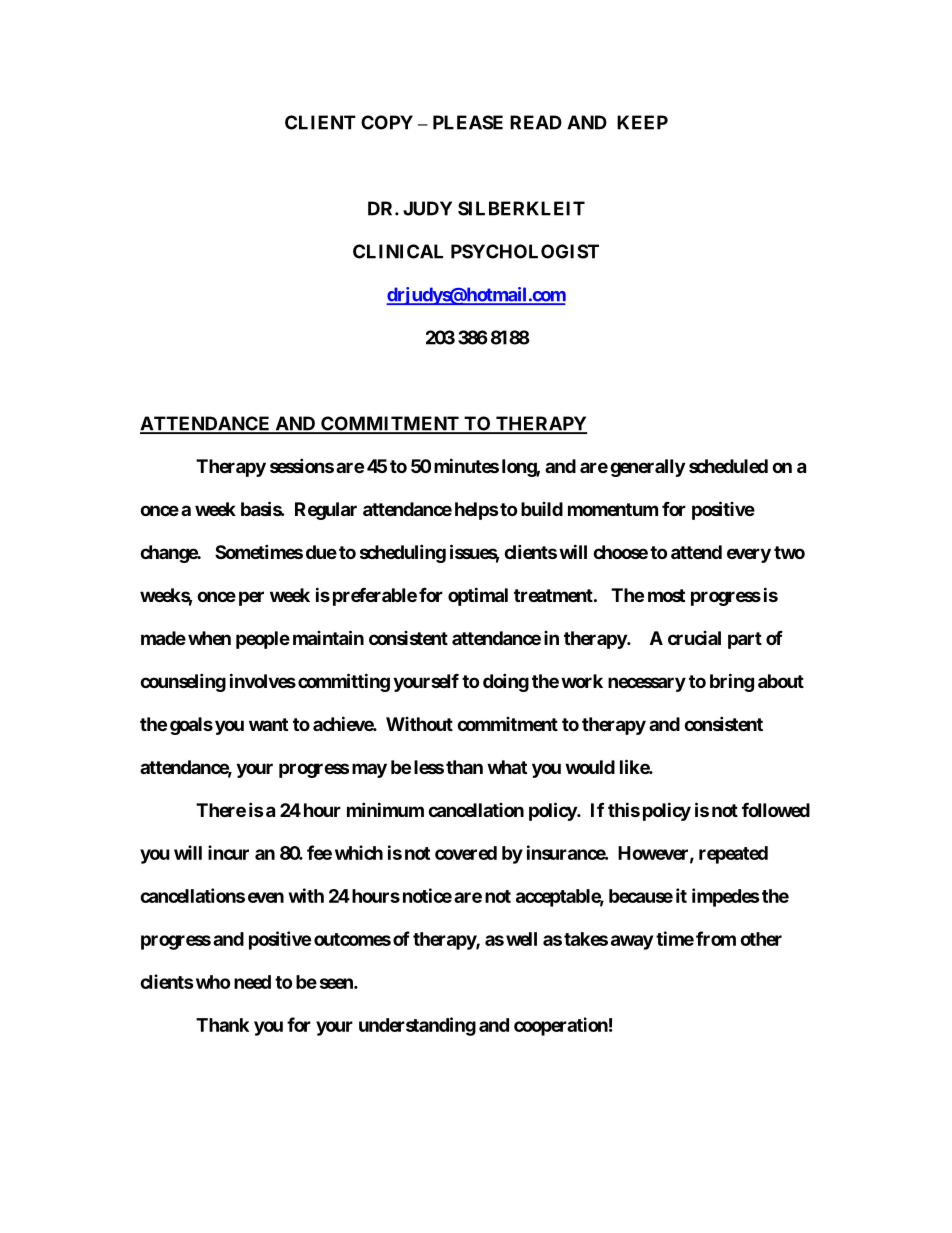 Image resolution: width=952 pixels, height=1233 pixels. I want to click on KEEP, so click(642, 122).
